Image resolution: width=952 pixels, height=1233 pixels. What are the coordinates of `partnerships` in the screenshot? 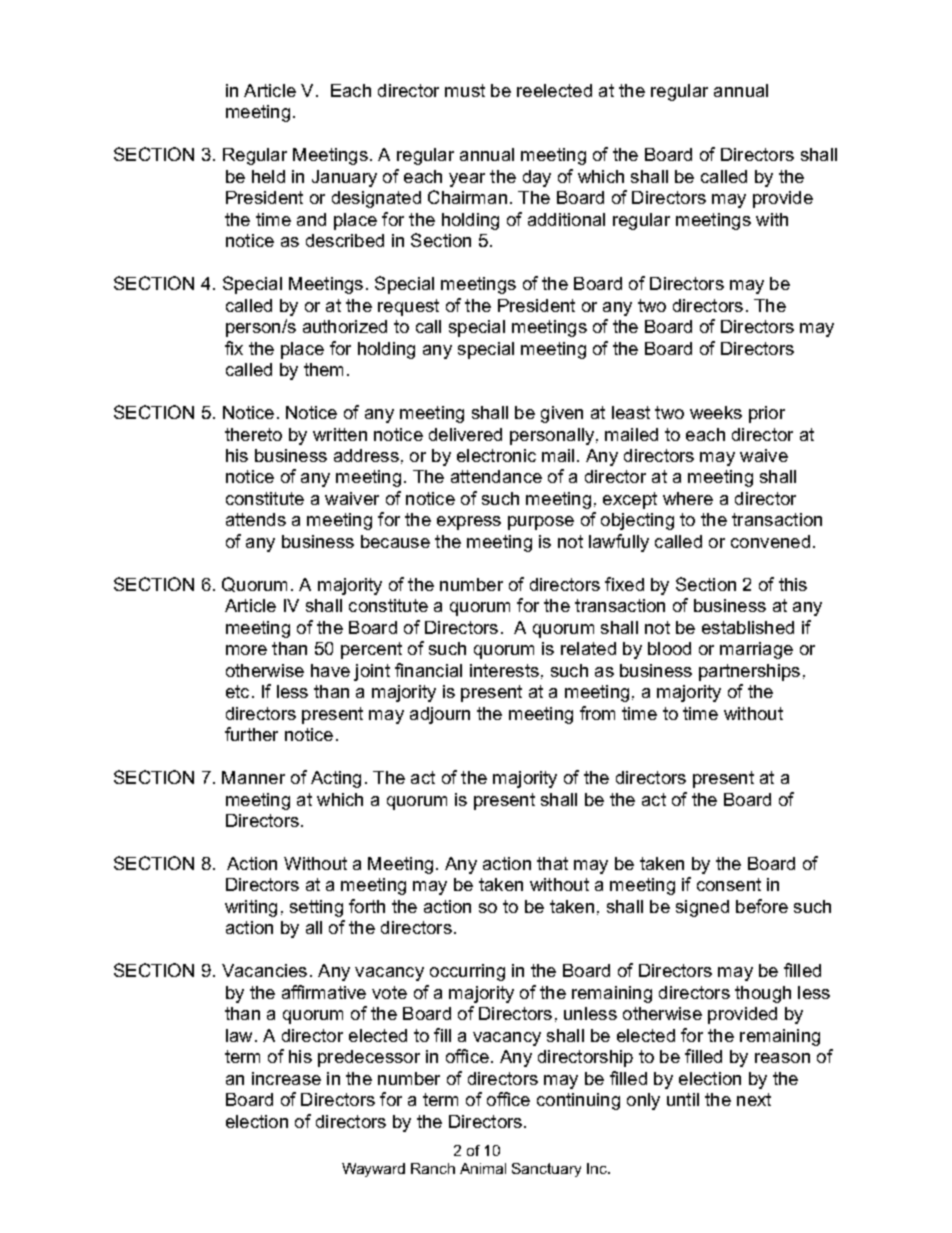 It's located at (749, 672).
